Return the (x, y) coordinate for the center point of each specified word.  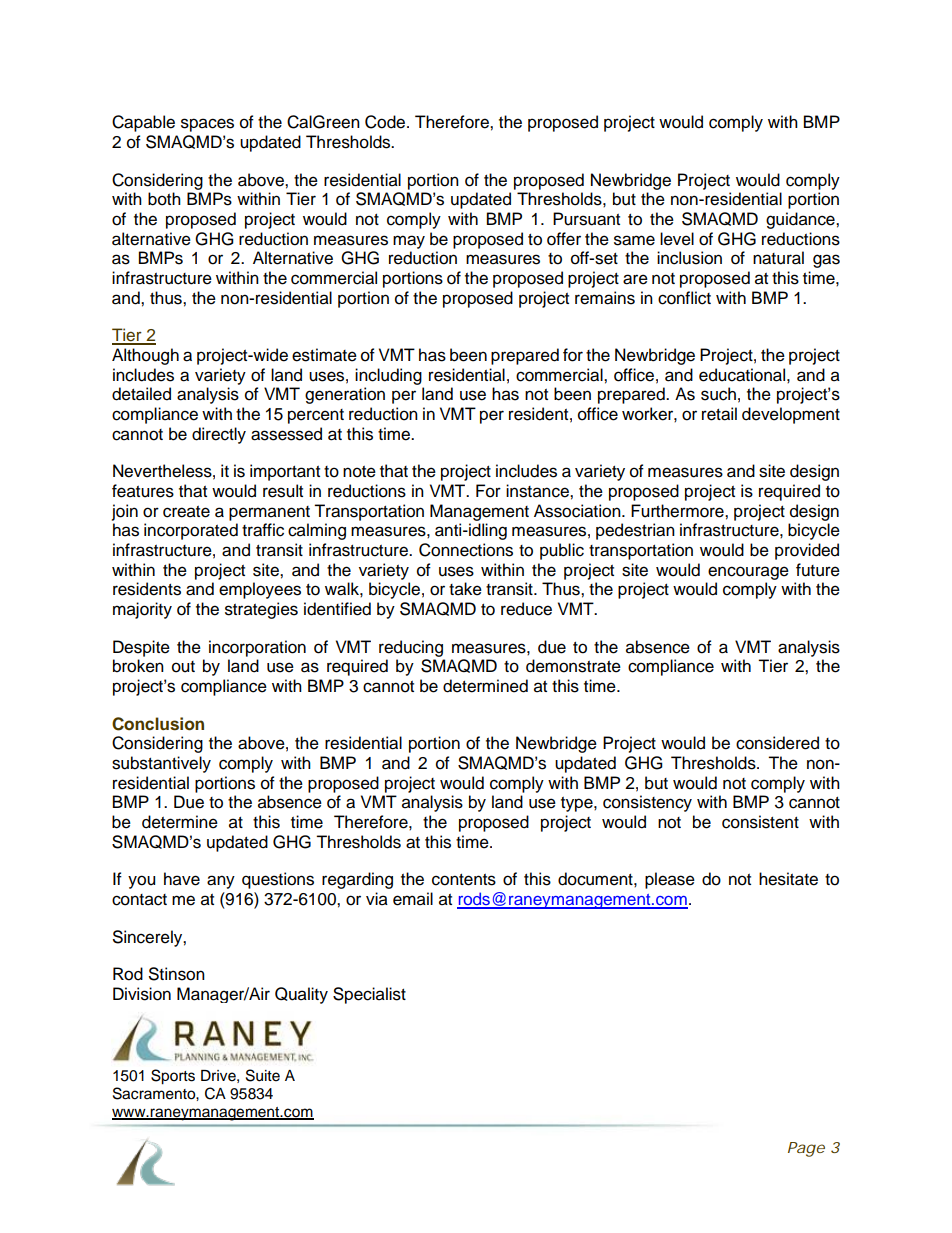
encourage (748, 573)
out (183, 667)
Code (386, 122)
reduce (526, 609)
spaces (207, 125)
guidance (801, 220)
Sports (173, 1077)
